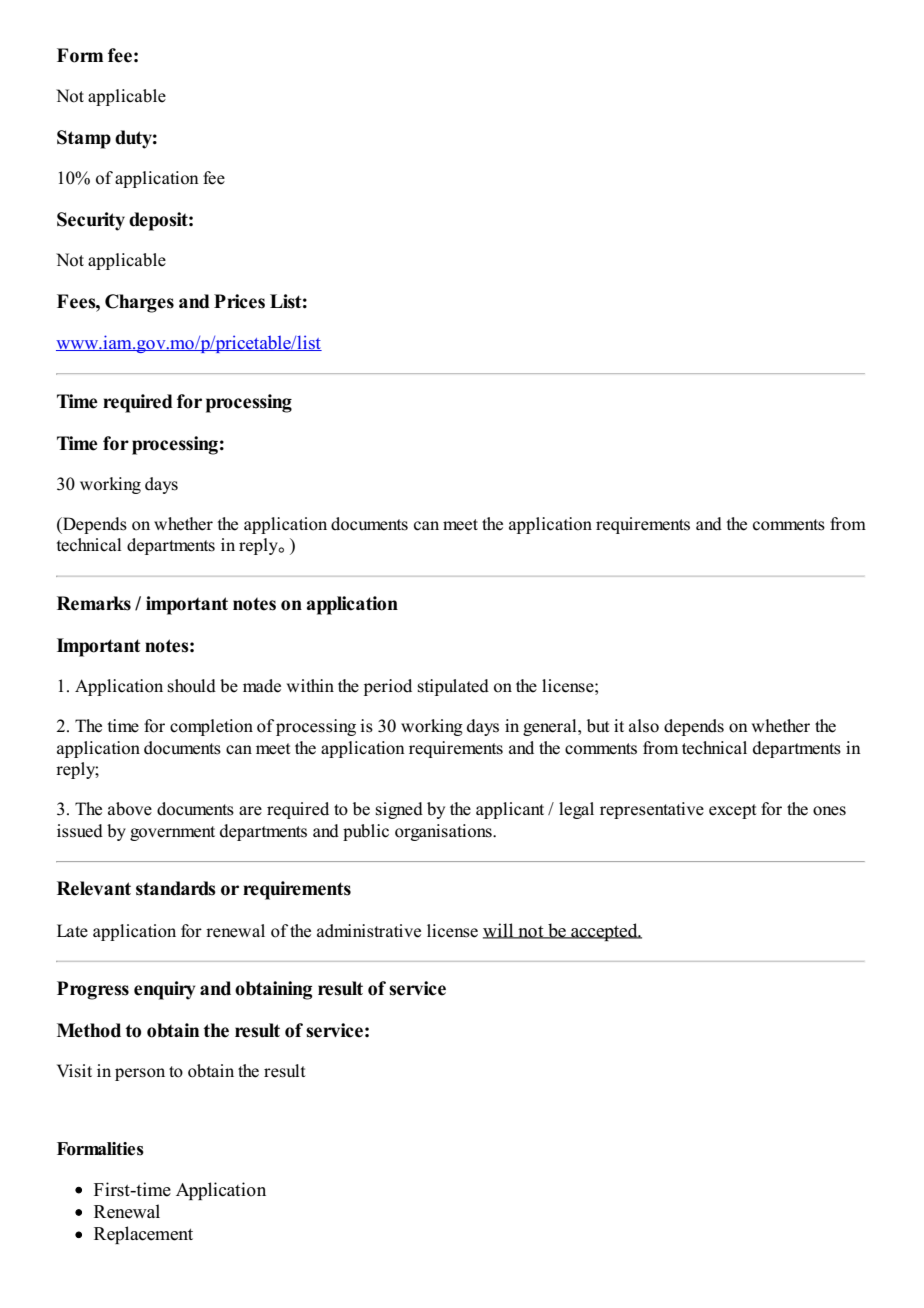 This screenshot has width=924, height=1308. What do you see at coordinates (172, 833) in the screenshot?
I see `government` at bounding box center [172, 833].
